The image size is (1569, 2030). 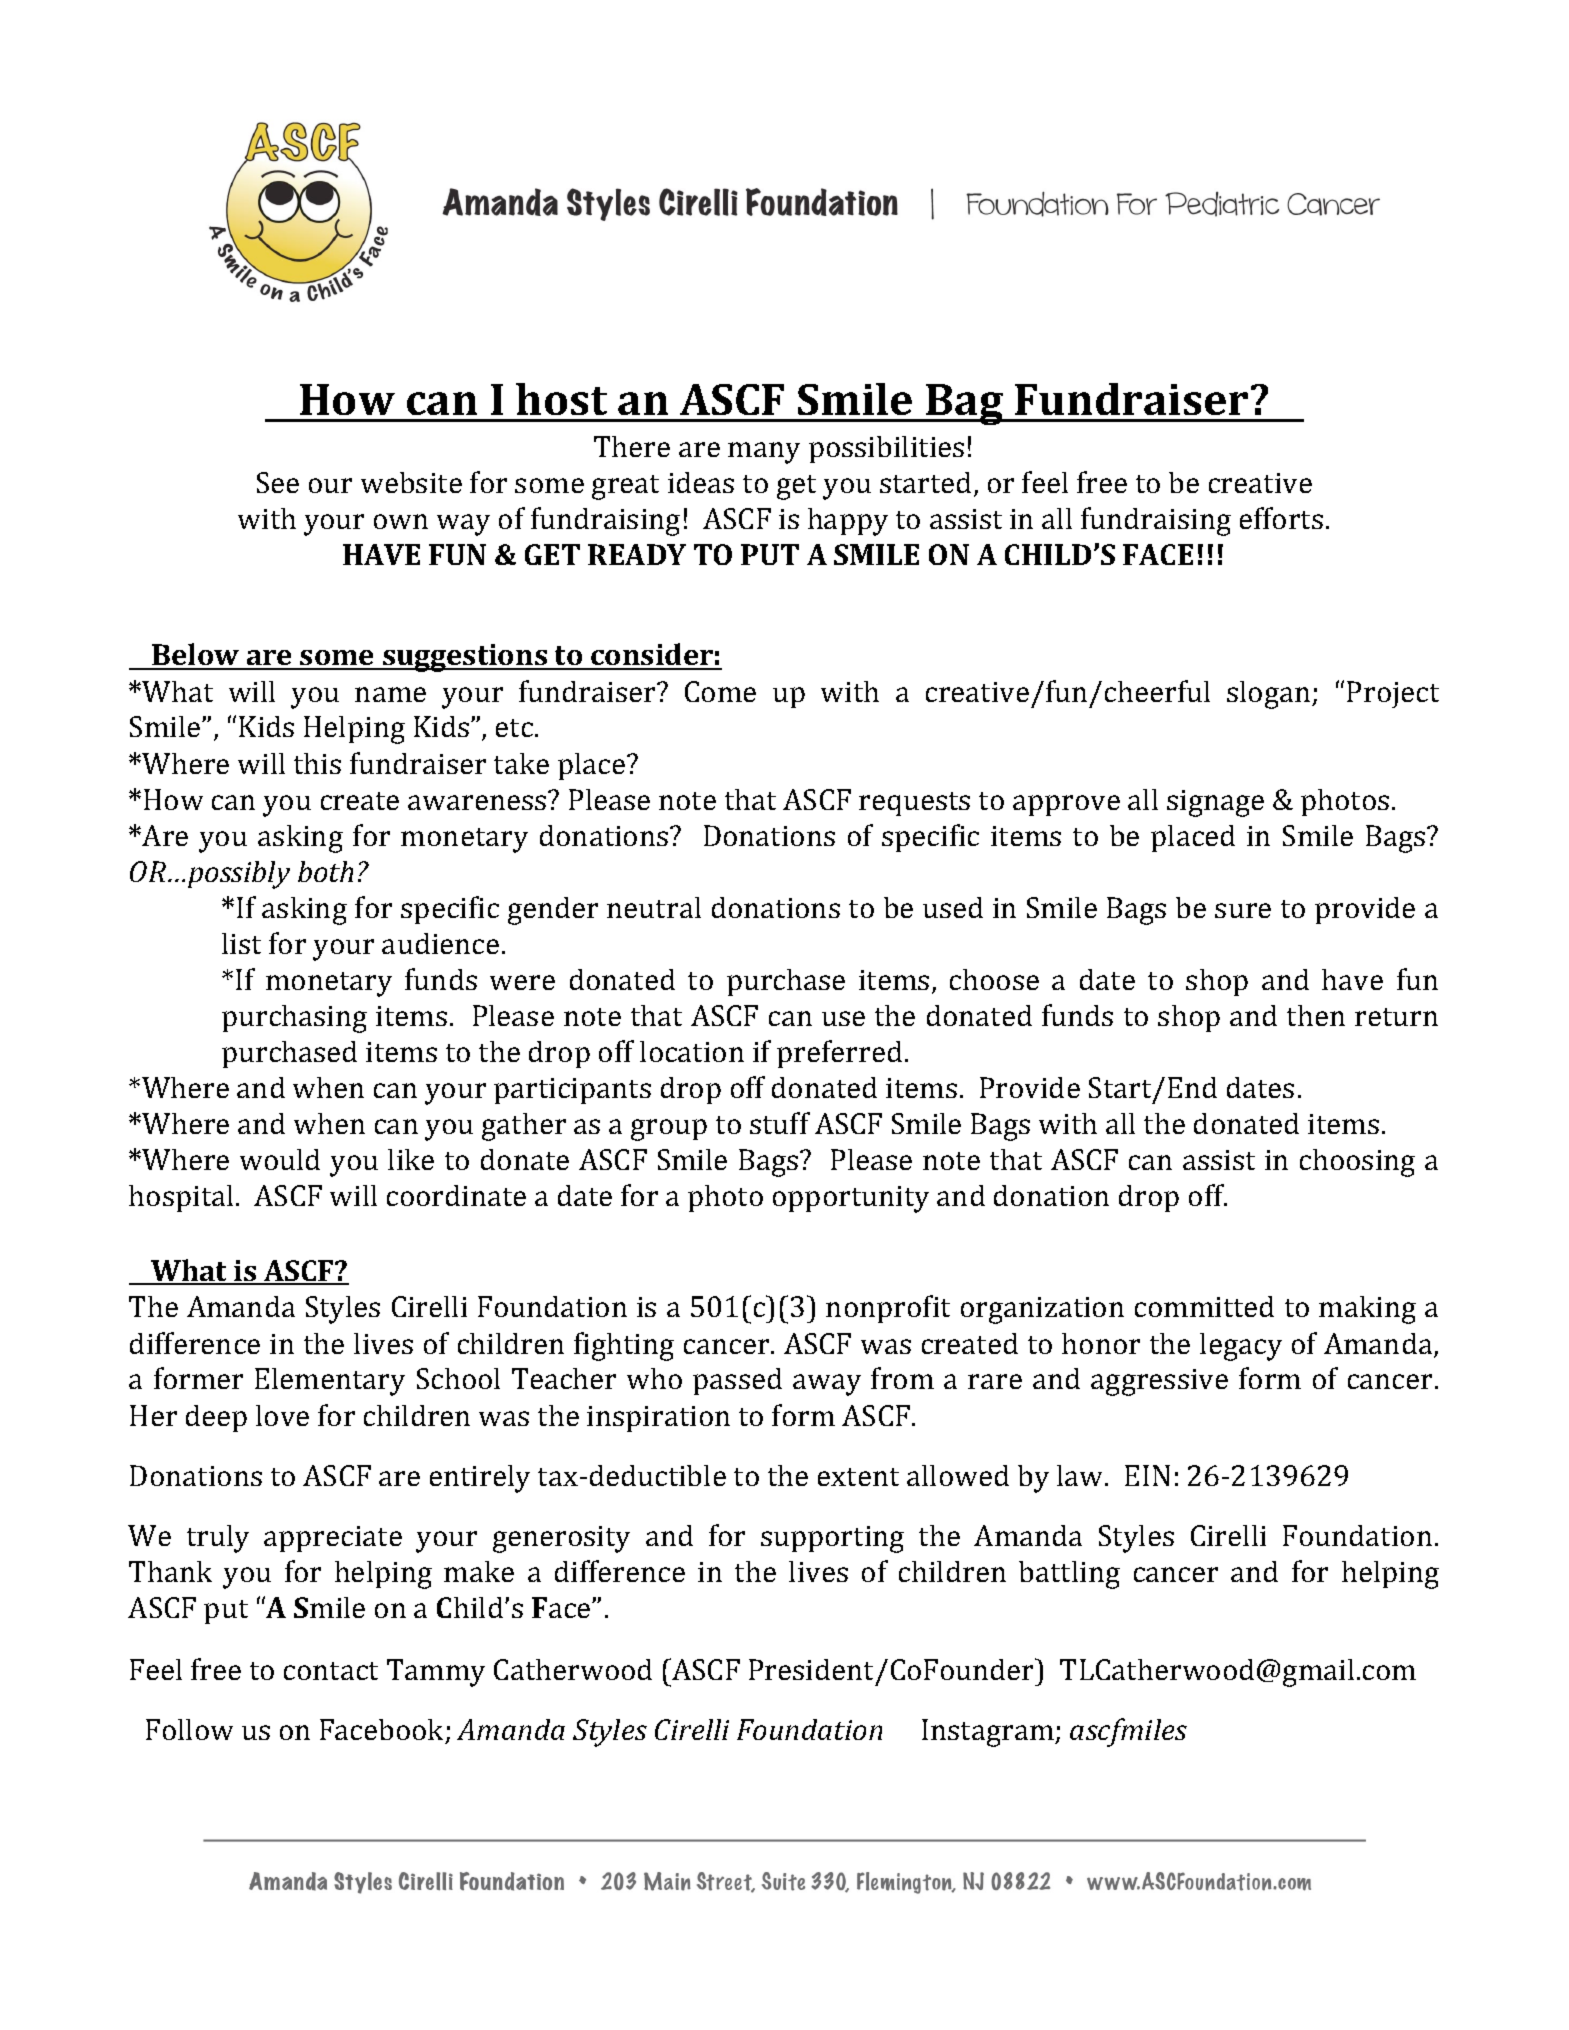 What do you see at coordinates (294, 1019) in the screenshot?
I see `purchasing` at bounding box center [294, 1019].
